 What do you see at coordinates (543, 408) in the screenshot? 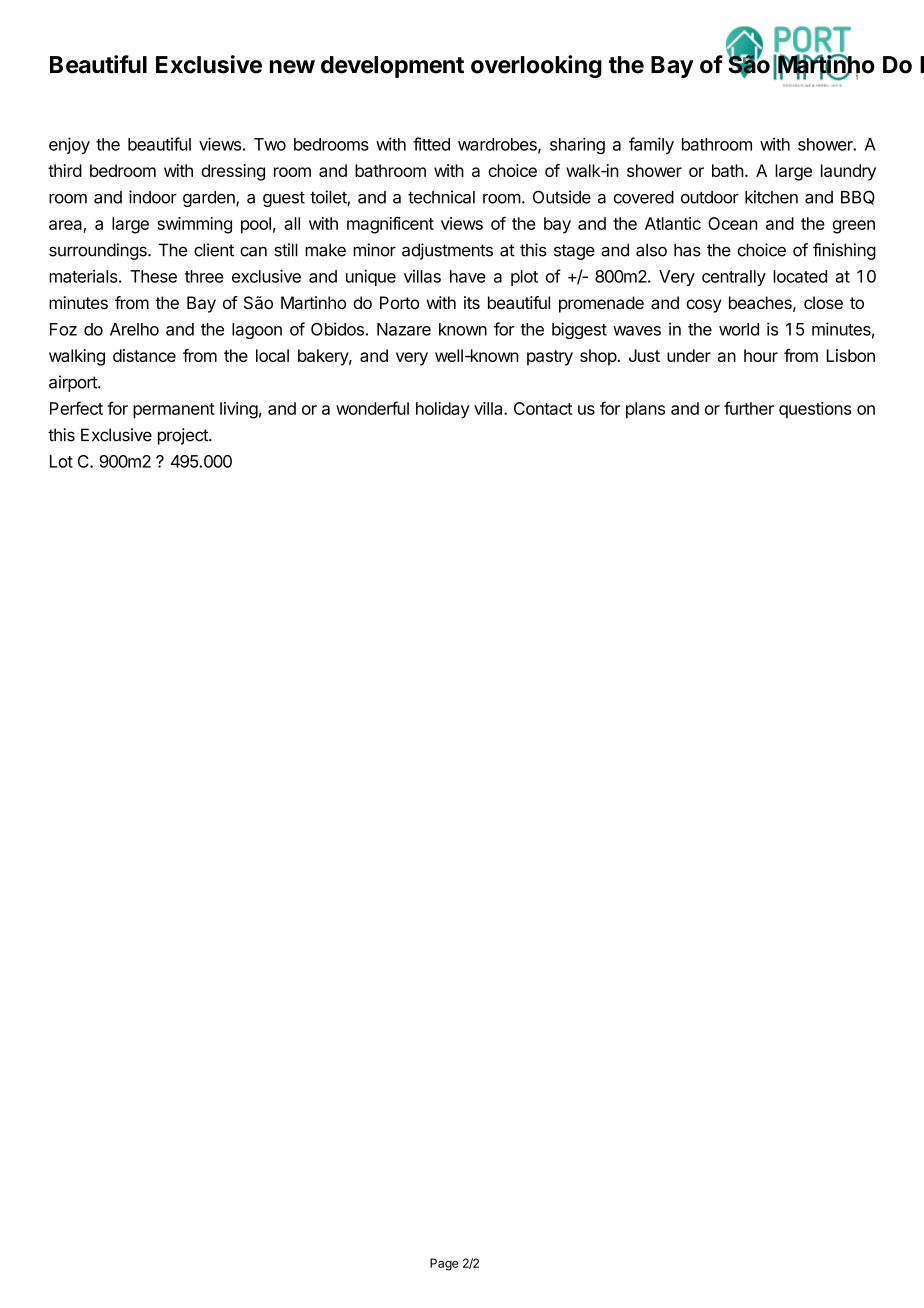
I see `Contact` at bounding box center [543, 408].
